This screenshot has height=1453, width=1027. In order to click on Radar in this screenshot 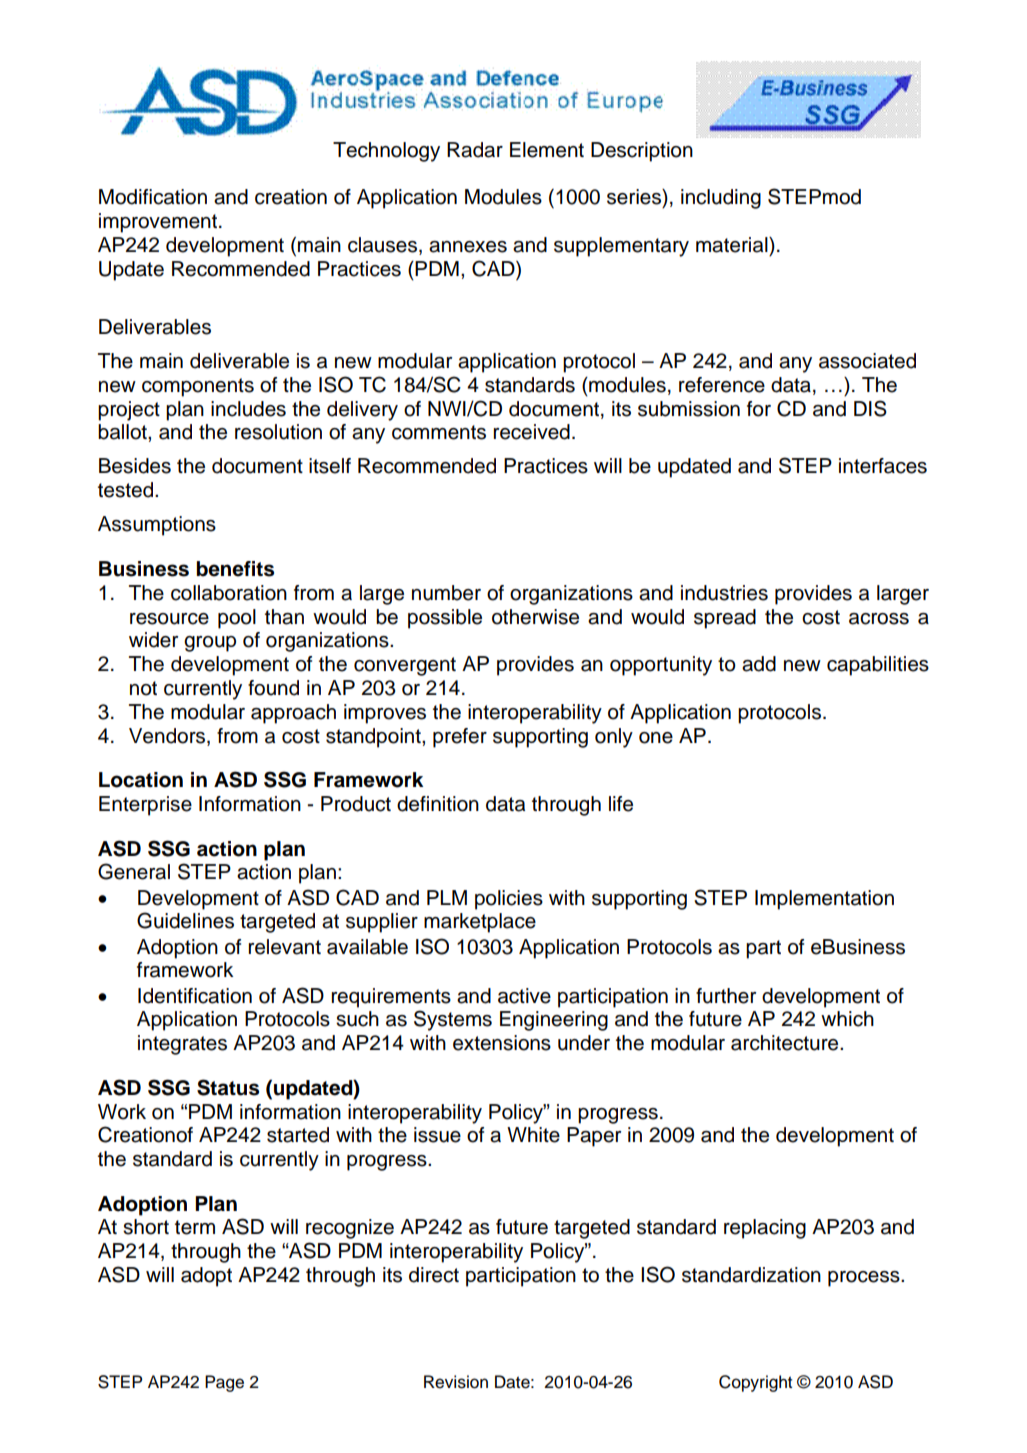, I will do `click(475, 150)`.
